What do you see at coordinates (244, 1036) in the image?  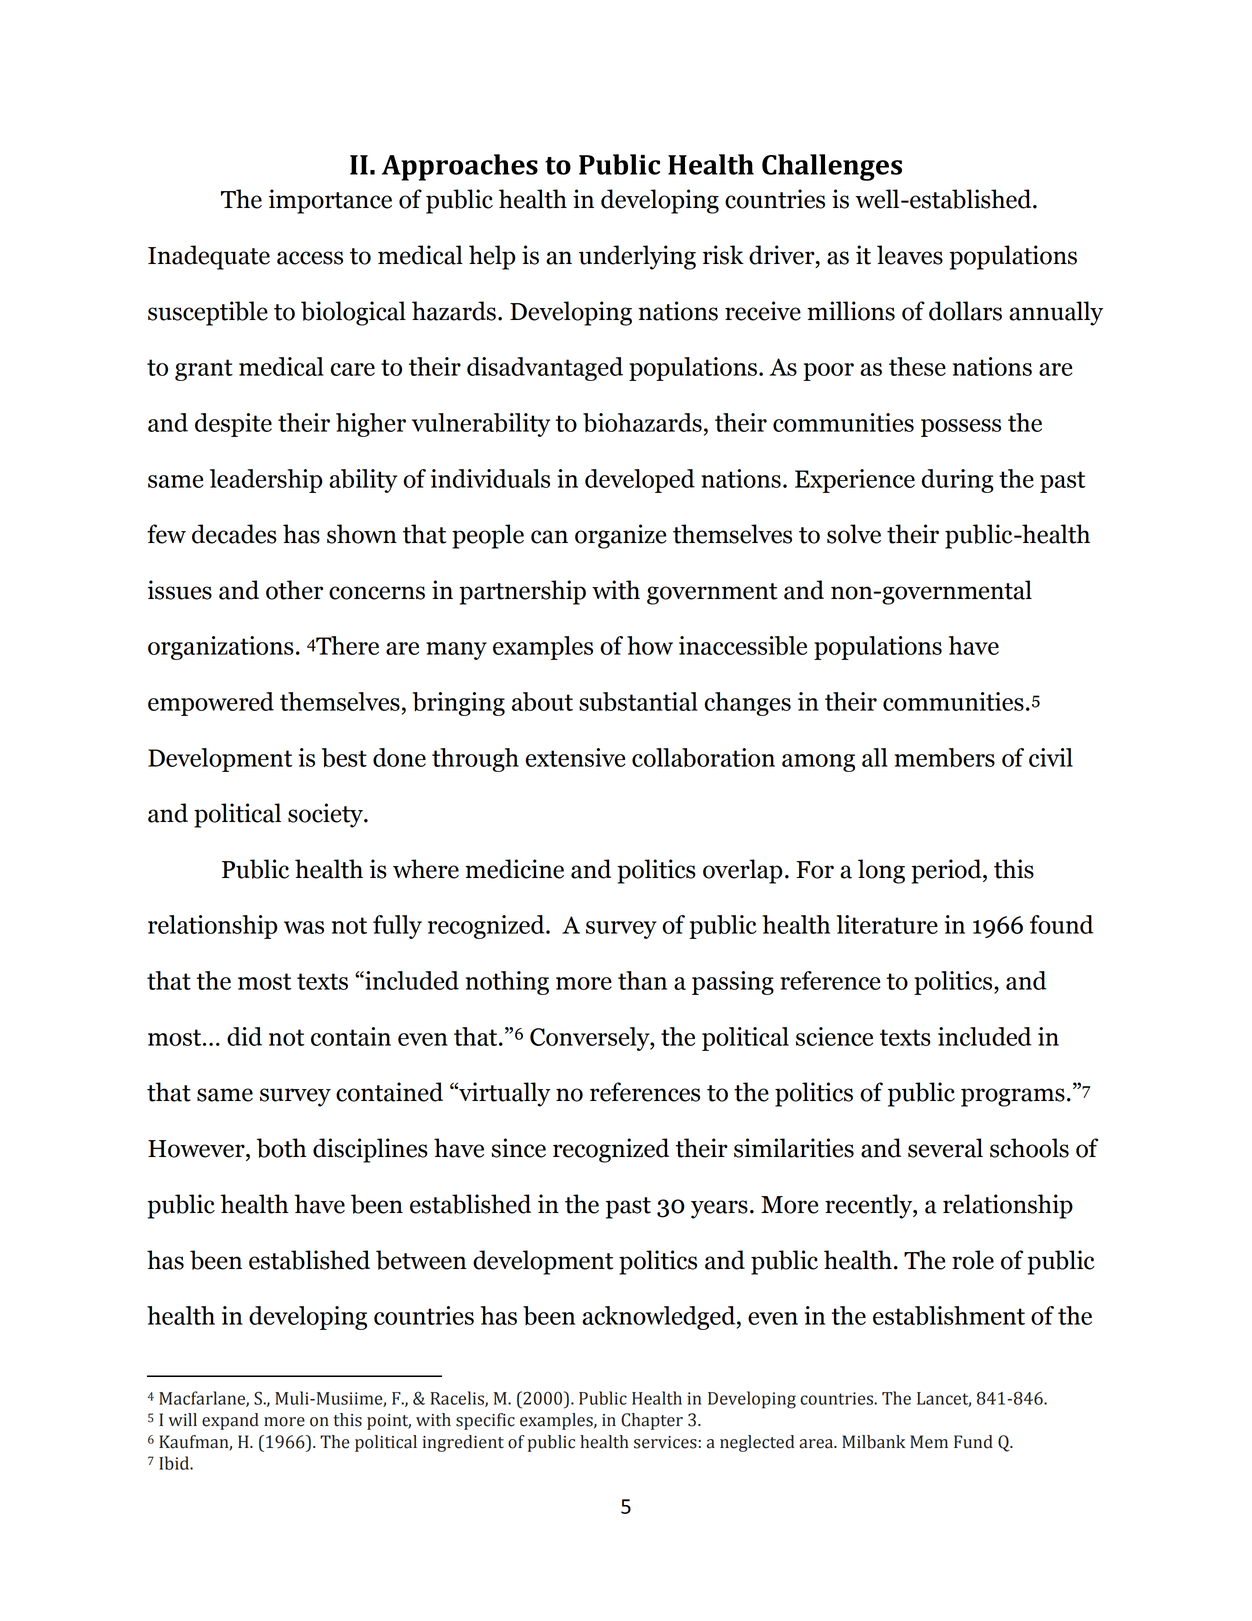 I see `did` at bounding box center [244, 1036].
